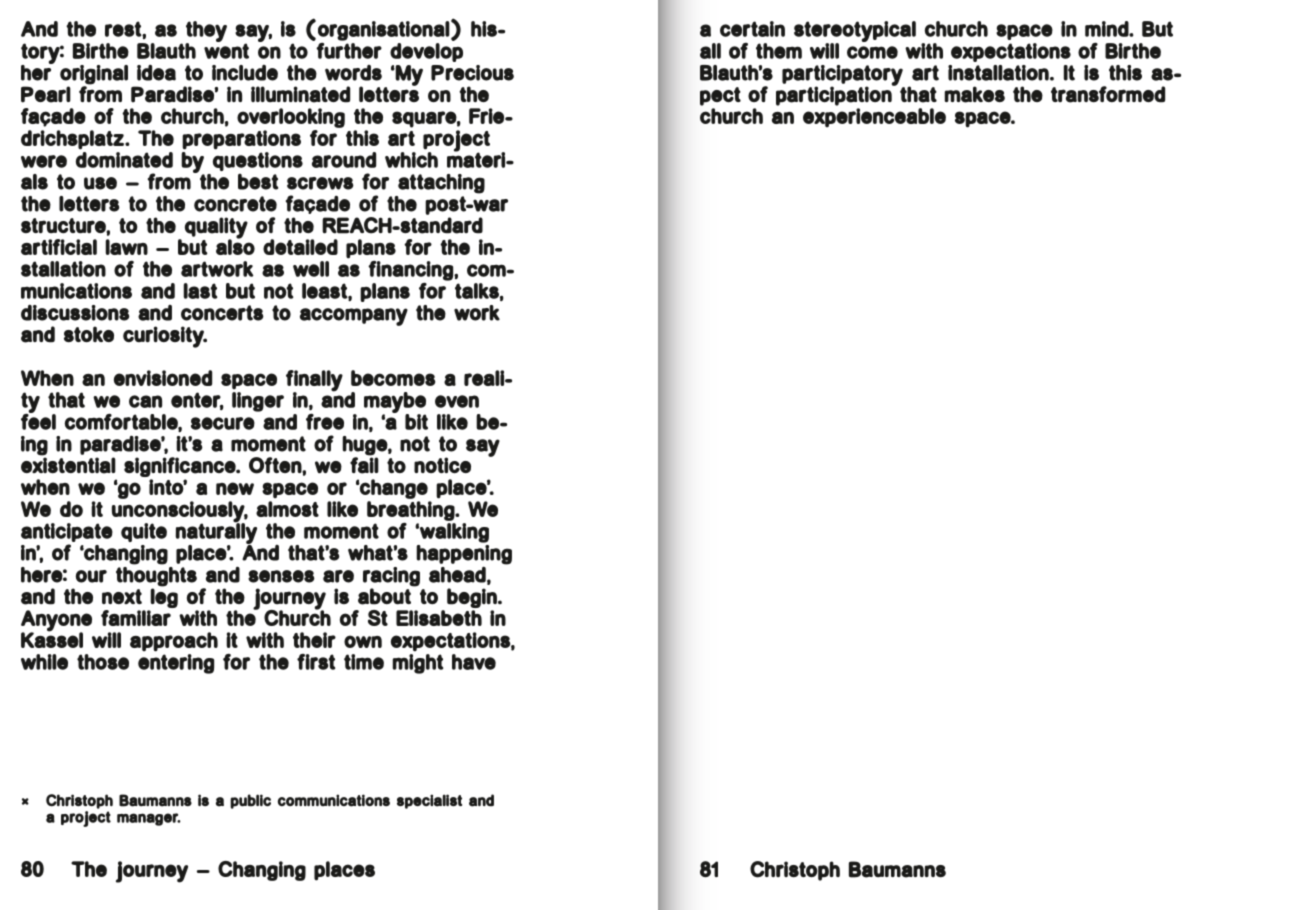 This screenshot has width=1316, height=910. I want to click on makes, so click(974, 94).
